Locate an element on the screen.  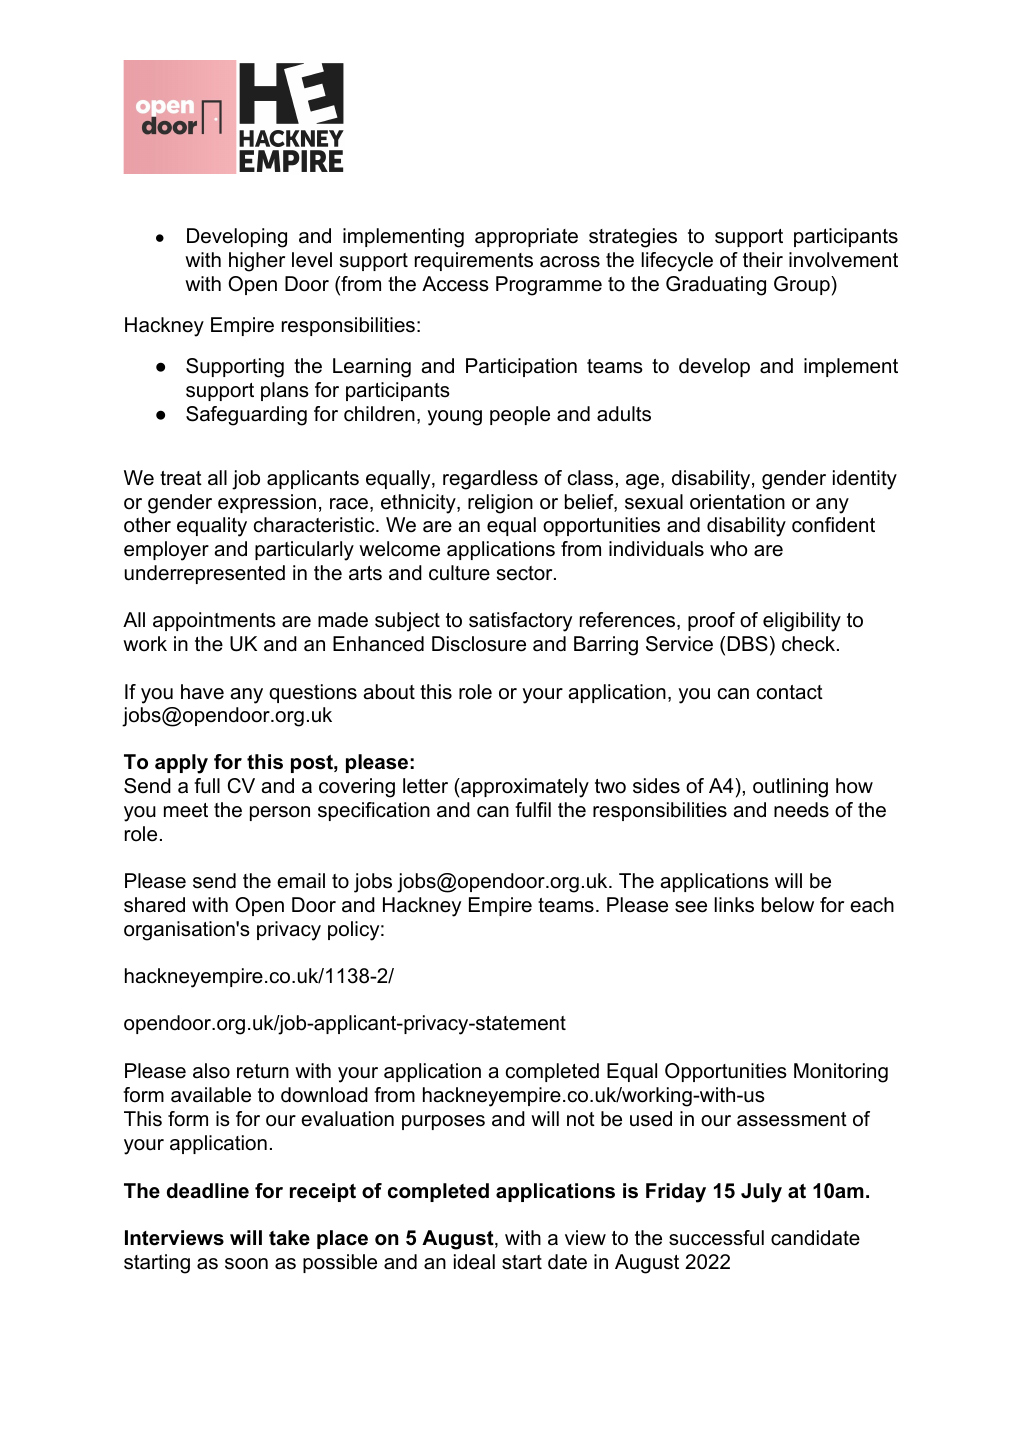
soon is located at coordinates (246, 1264).
